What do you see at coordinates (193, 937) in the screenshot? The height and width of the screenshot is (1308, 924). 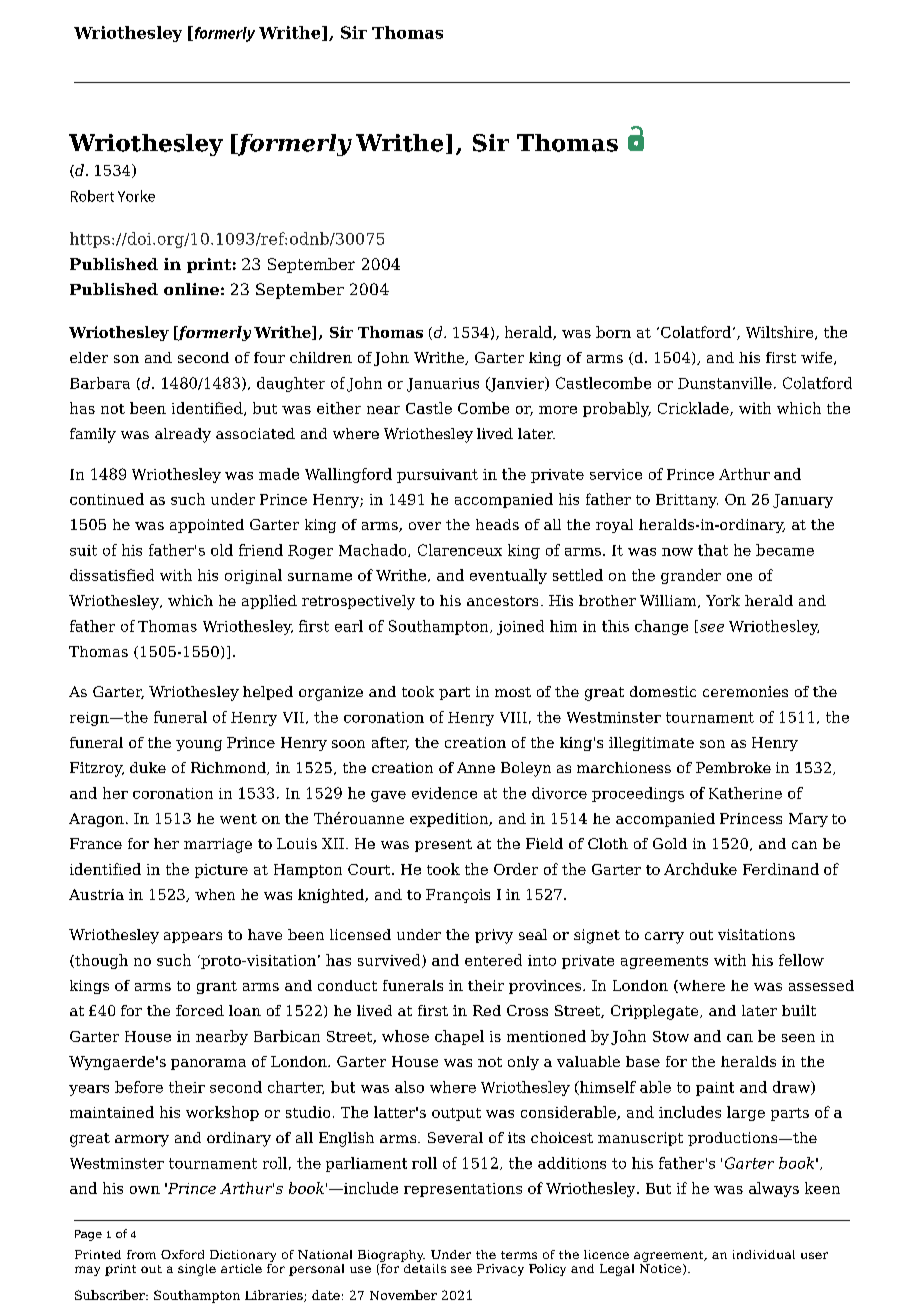 I see `appears` at bounding box center [193, 937].
